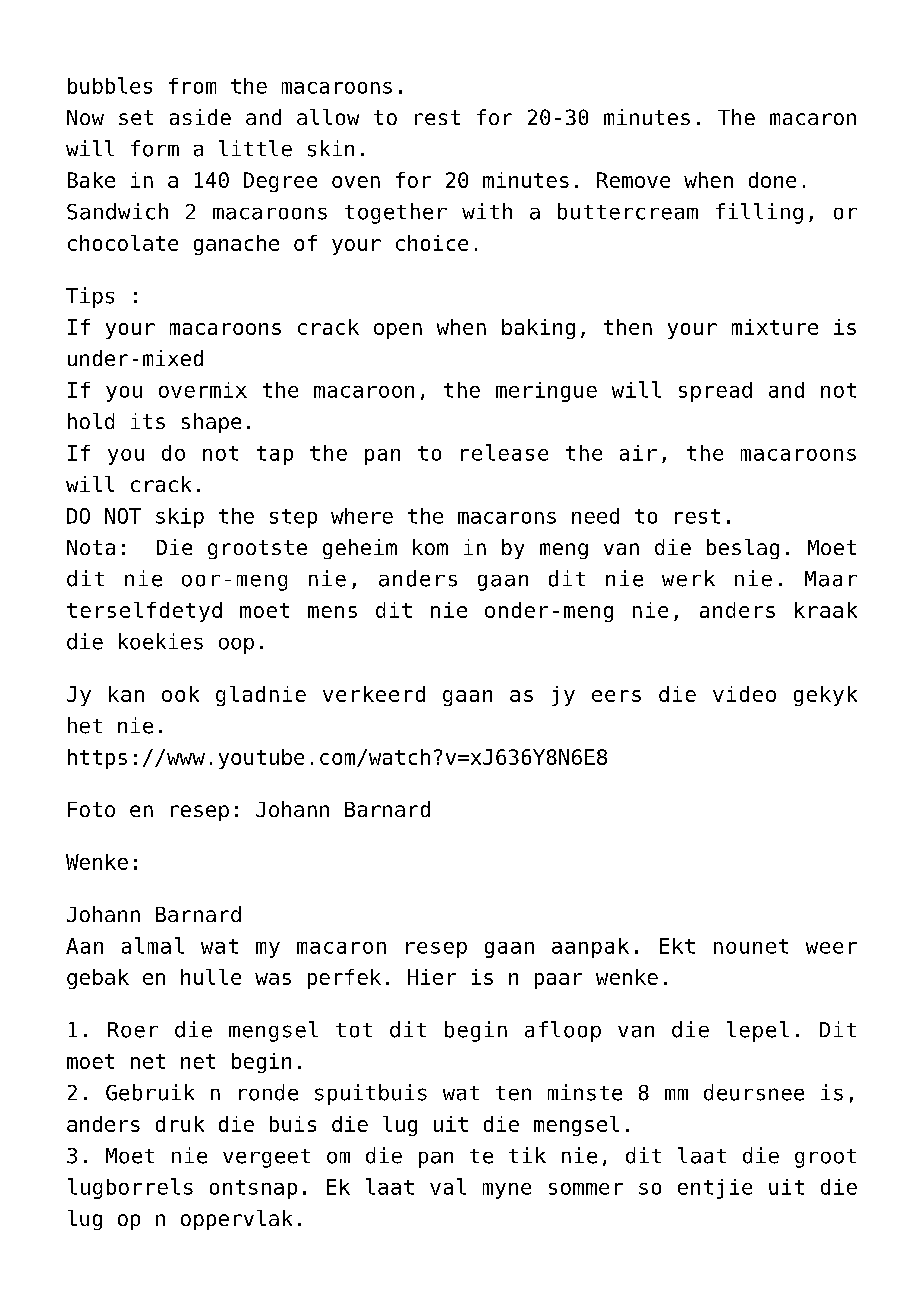 The image size is (924, 1308). What do you see at coordinates (487, 211) in the screenshot?
I see `with` at bounding box center [487, 211].
